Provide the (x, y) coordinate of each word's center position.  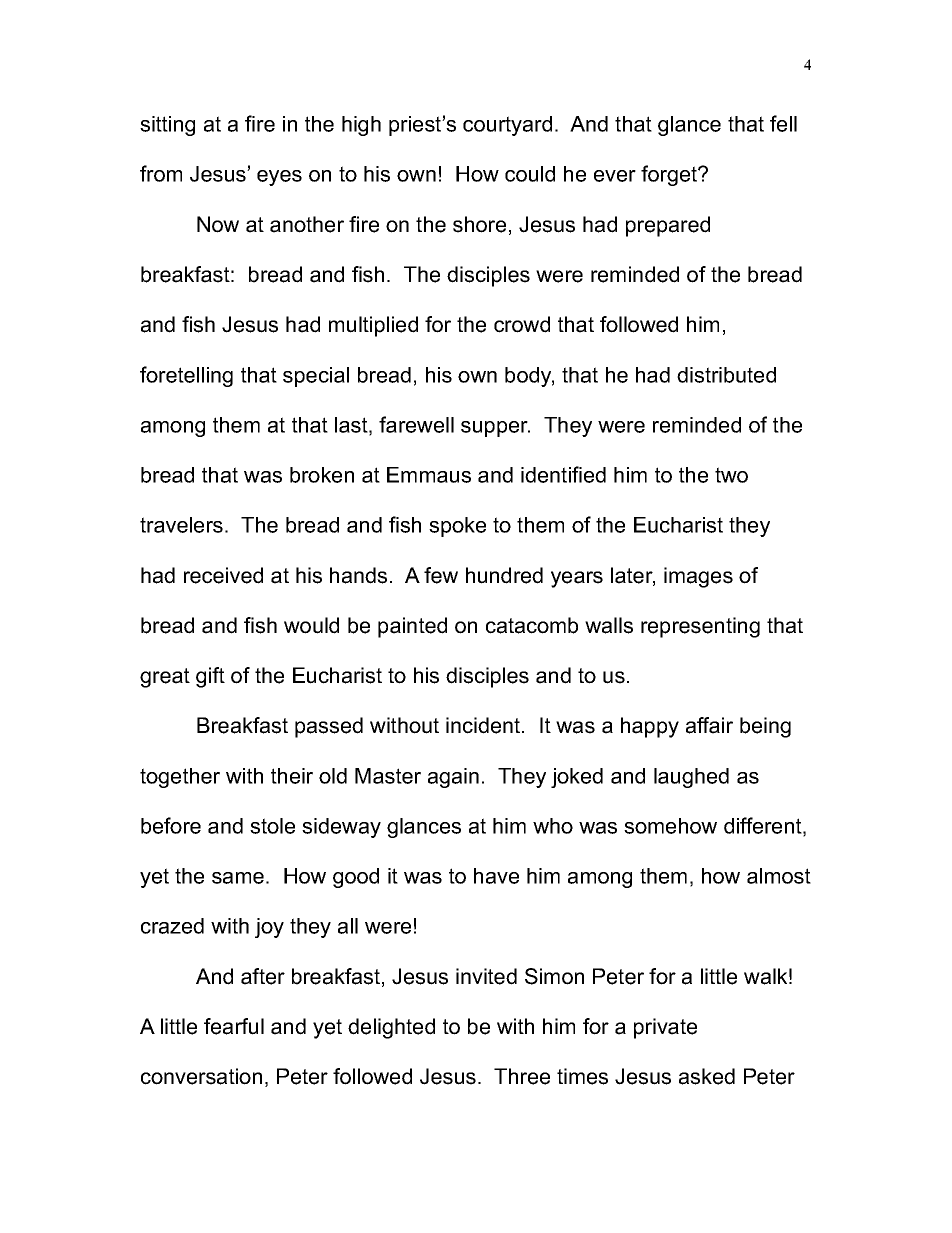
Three (522, 1076)
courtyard (507, 126)
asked (707, 1076)
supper (495, 429)
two (731, 475)
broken (322, 475)
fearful (234, 1026)
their (292, 776)
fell (783, 123)
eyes (279, 178)
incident (484, 725)
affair (709, 725)
